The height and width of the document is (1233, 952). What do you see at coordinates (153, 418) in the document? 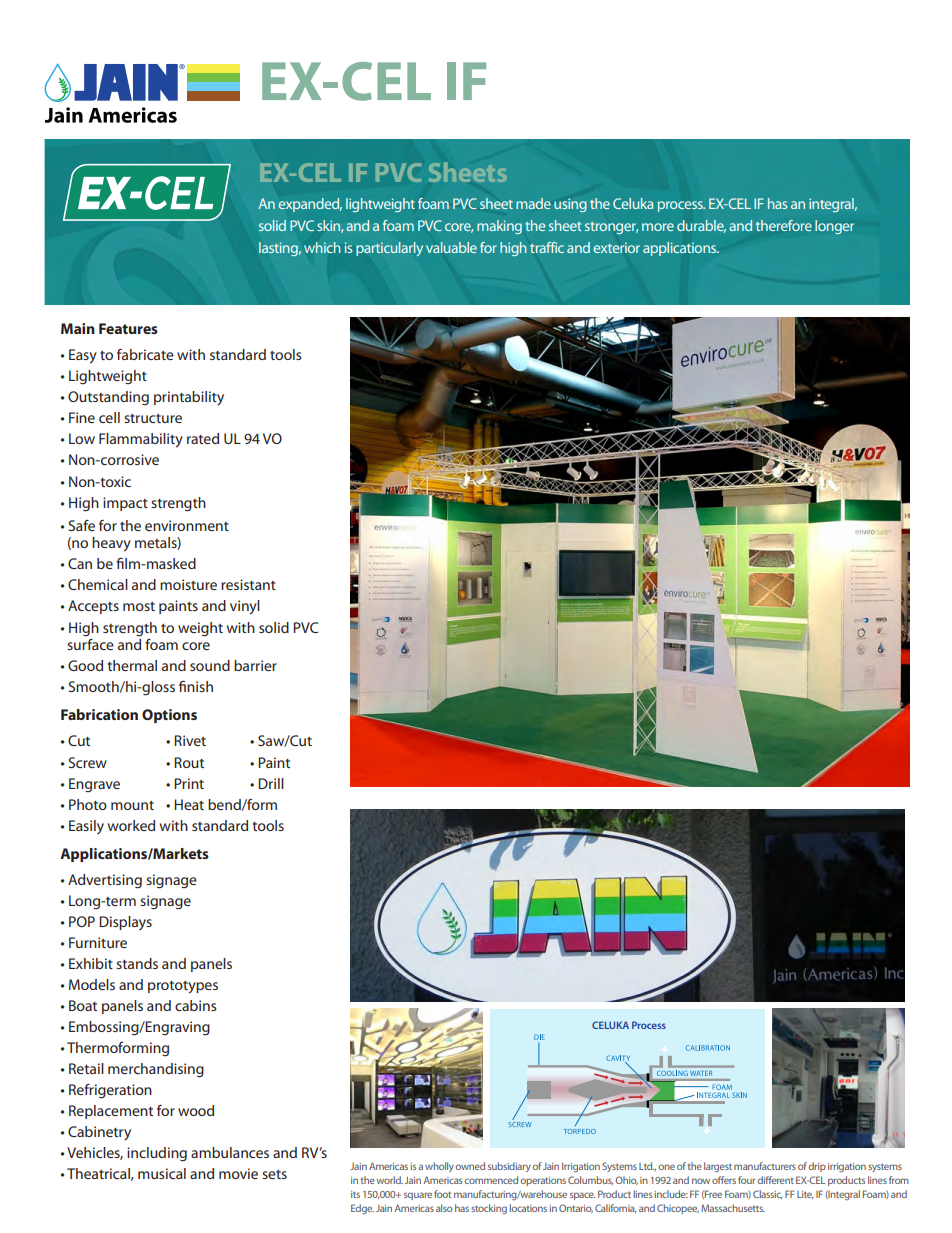
I see `structure` at bounding box center [153, 418].
